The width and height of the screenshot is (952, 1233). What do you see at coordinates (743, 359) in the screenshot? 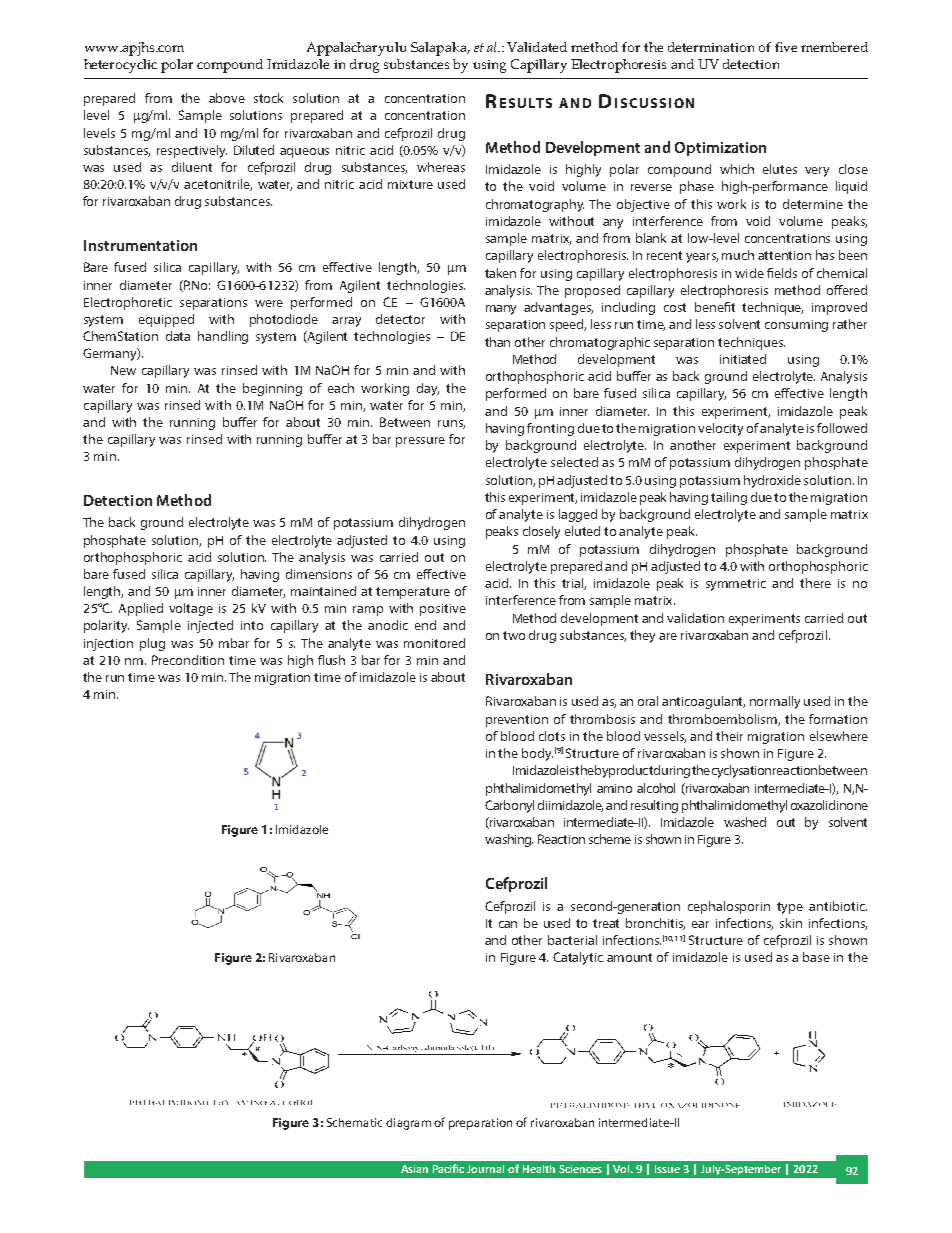
I see `initiated` at bounding box center [743, 359].
